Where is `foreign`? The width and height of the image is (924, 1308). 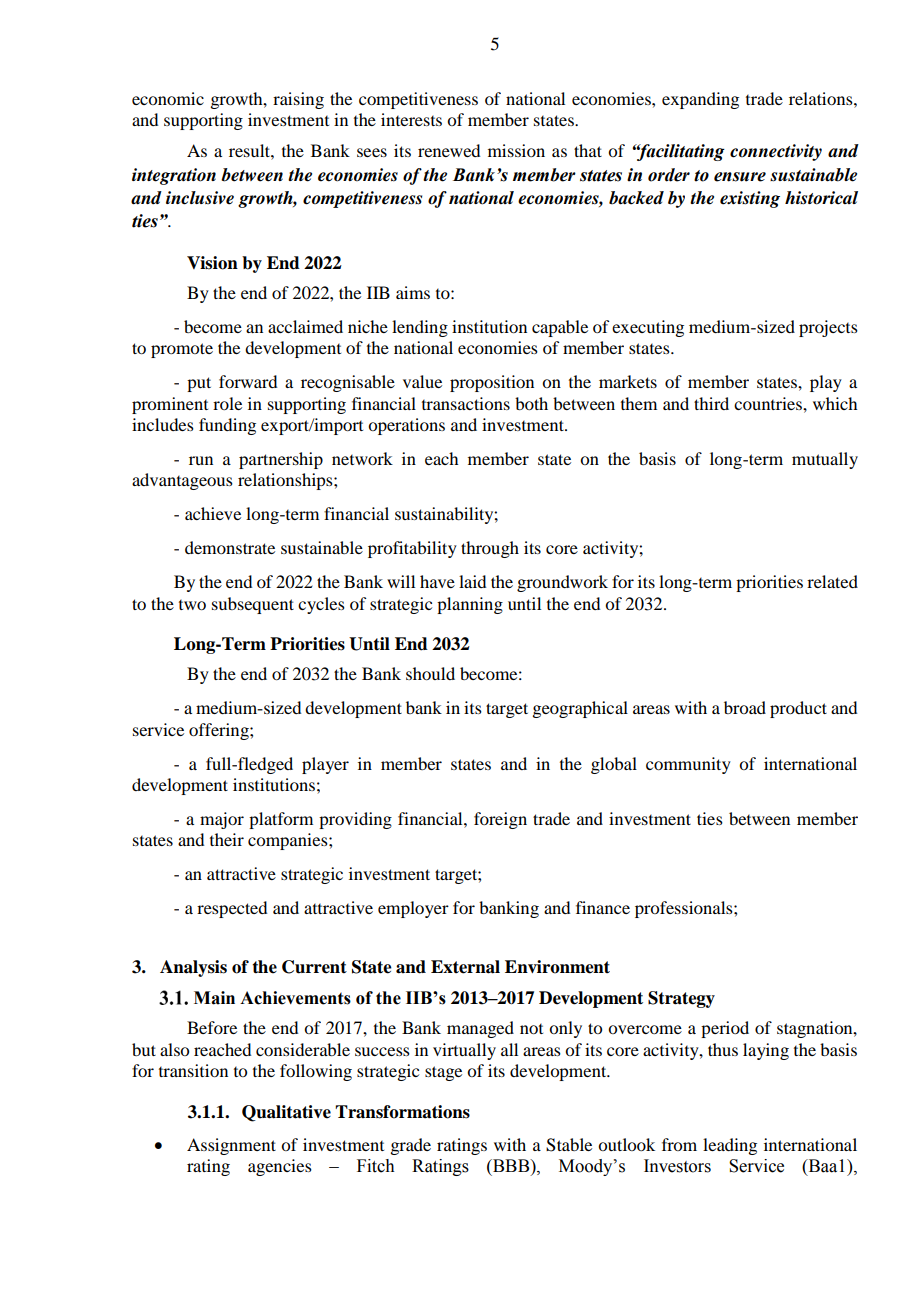
foreign is located at coordinates (500, 820).
